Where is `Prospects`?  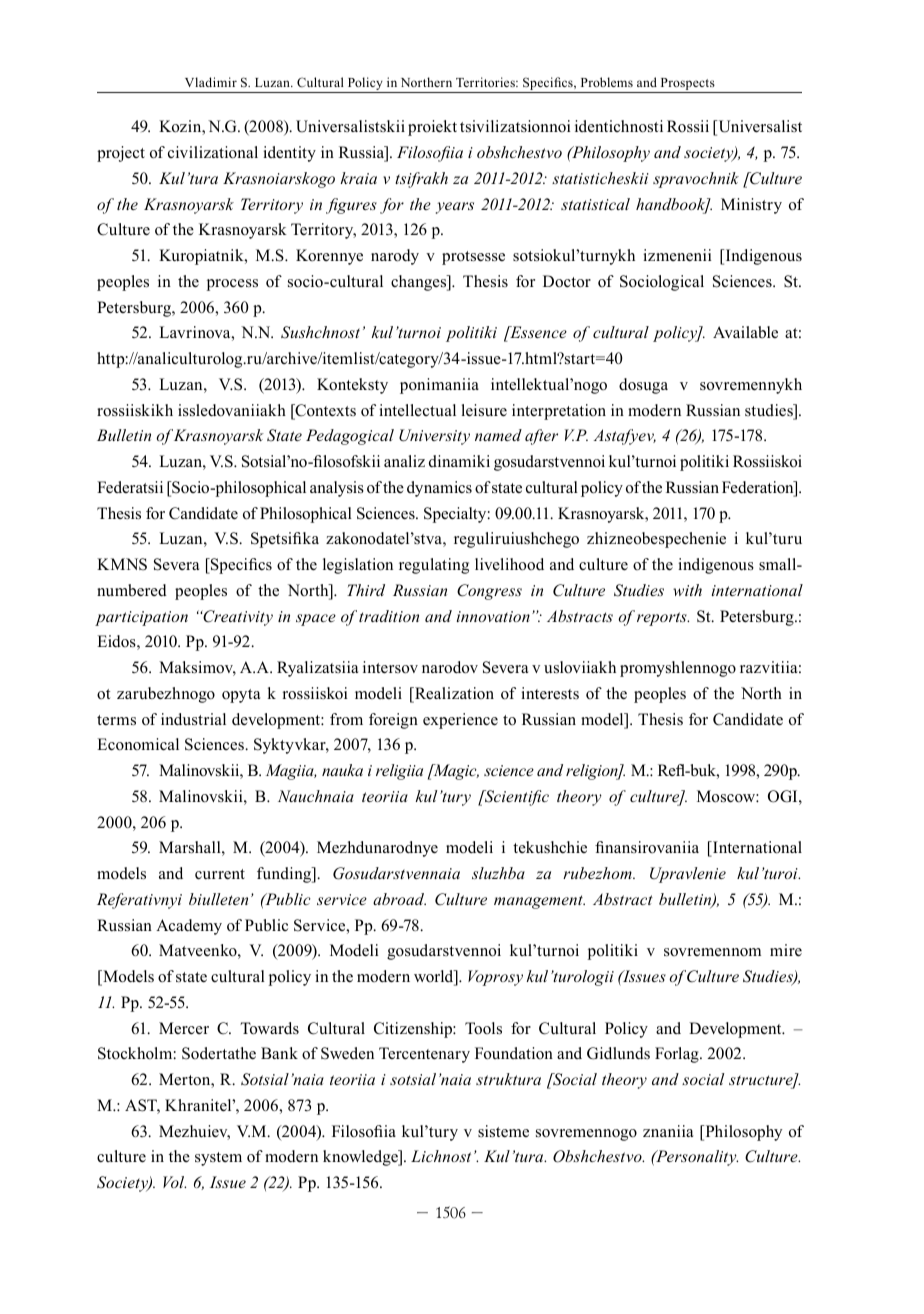
Prospects is located at coordinates (687, 85).
